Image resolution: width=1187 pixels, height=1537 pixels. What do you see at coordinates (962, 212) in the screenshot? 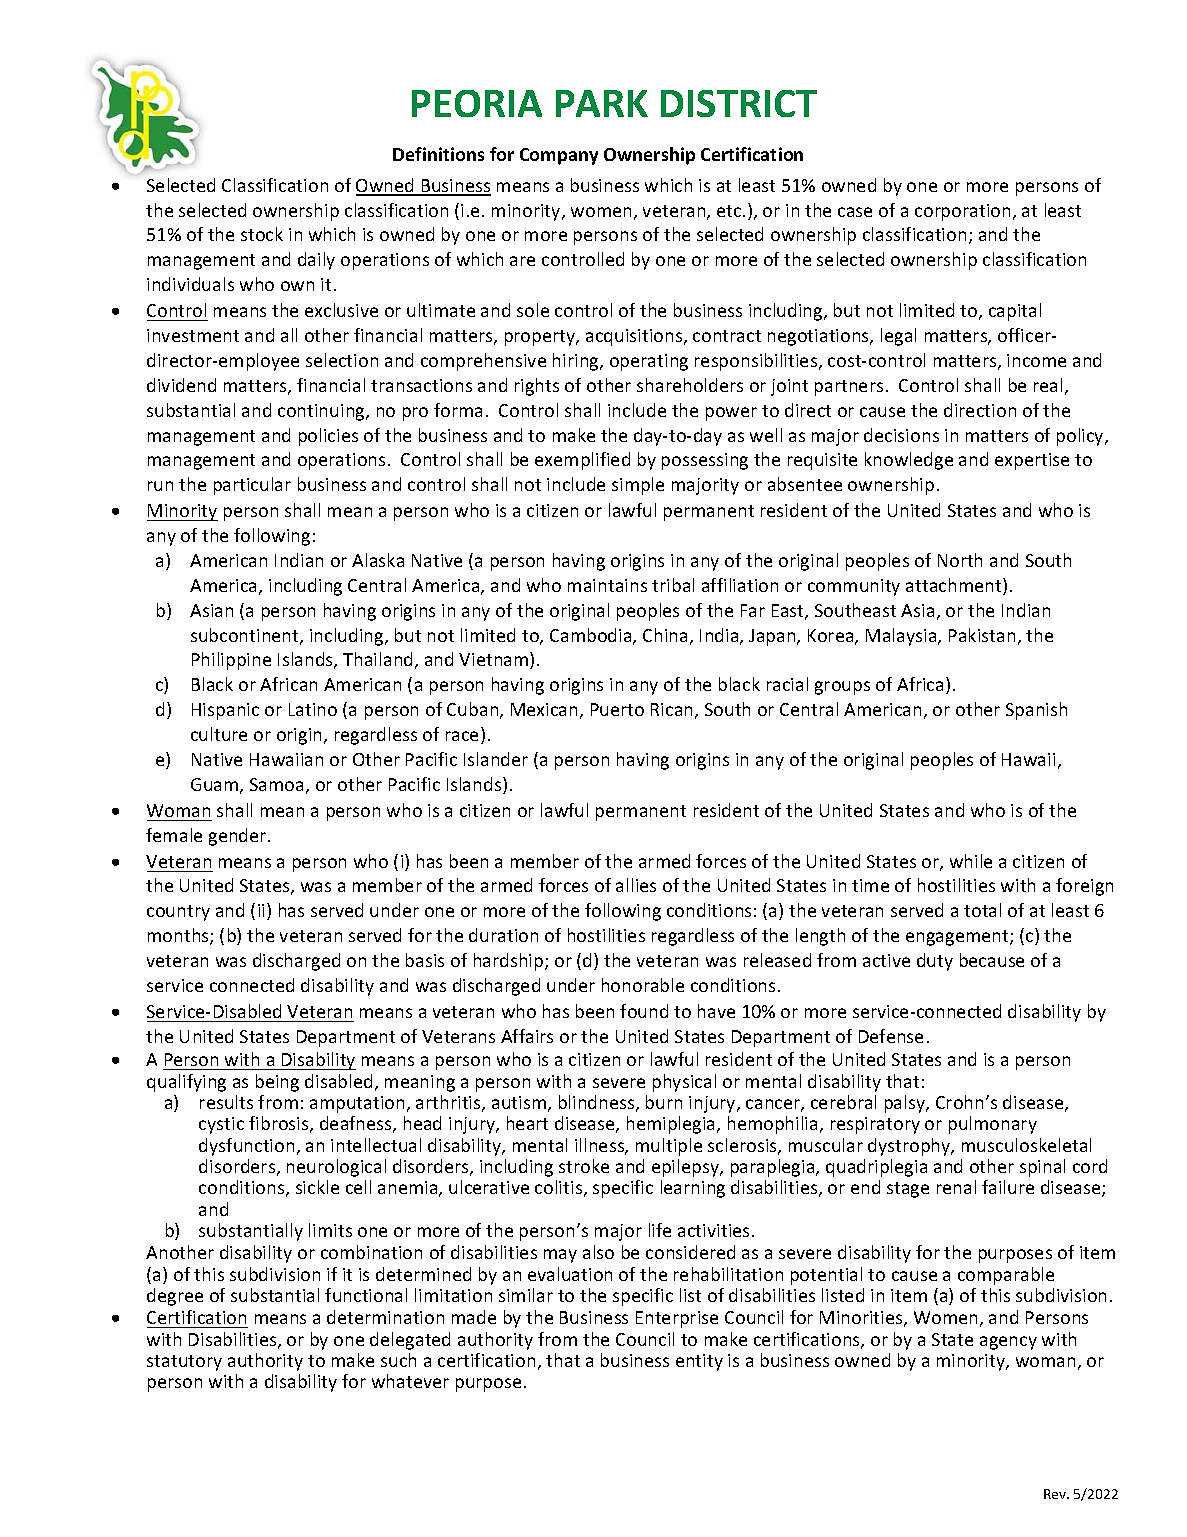
I see `corporation` at bounding box center [962, 212].
